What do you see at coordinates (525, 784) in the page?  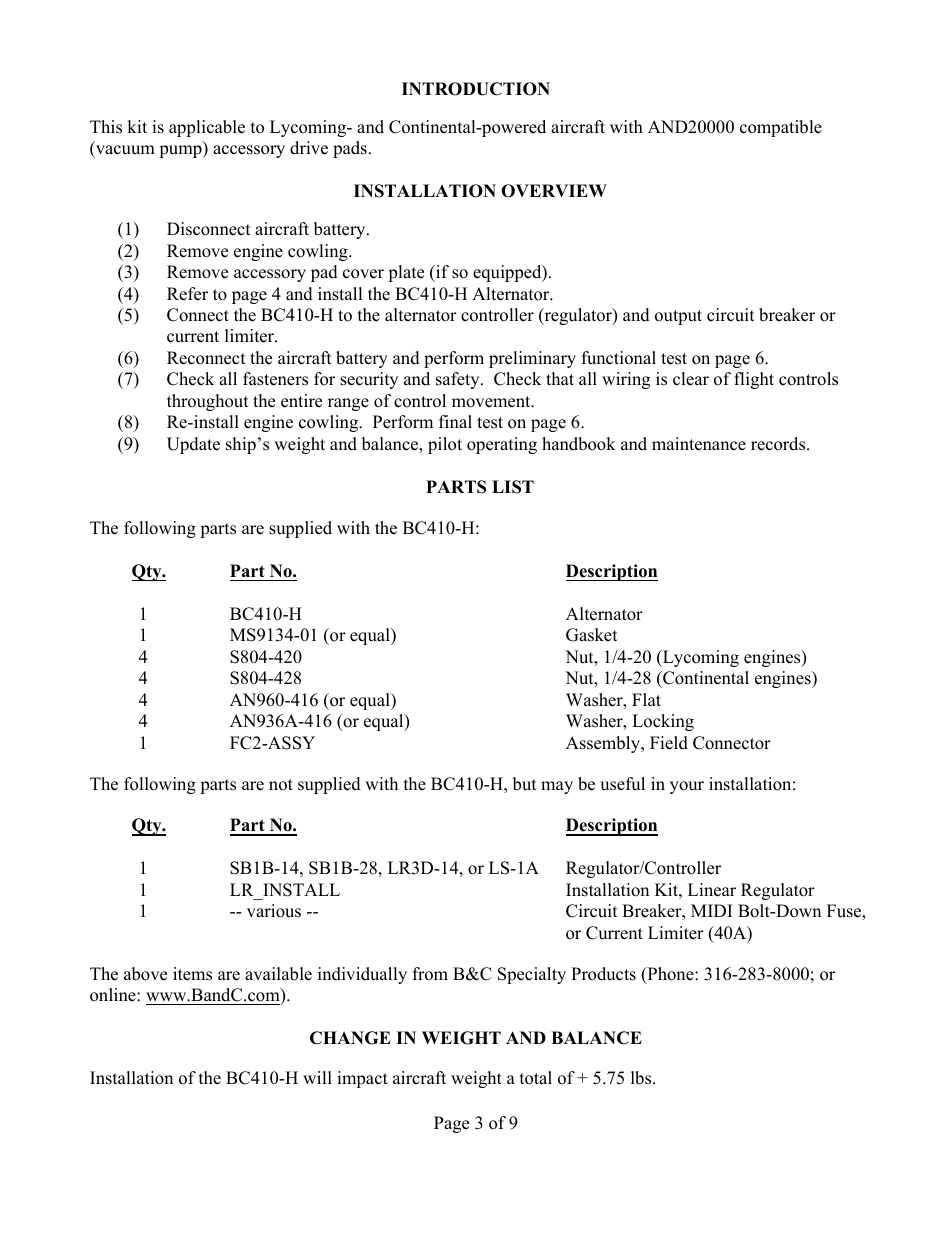 I see `but` at bounding box center [525, 784].
